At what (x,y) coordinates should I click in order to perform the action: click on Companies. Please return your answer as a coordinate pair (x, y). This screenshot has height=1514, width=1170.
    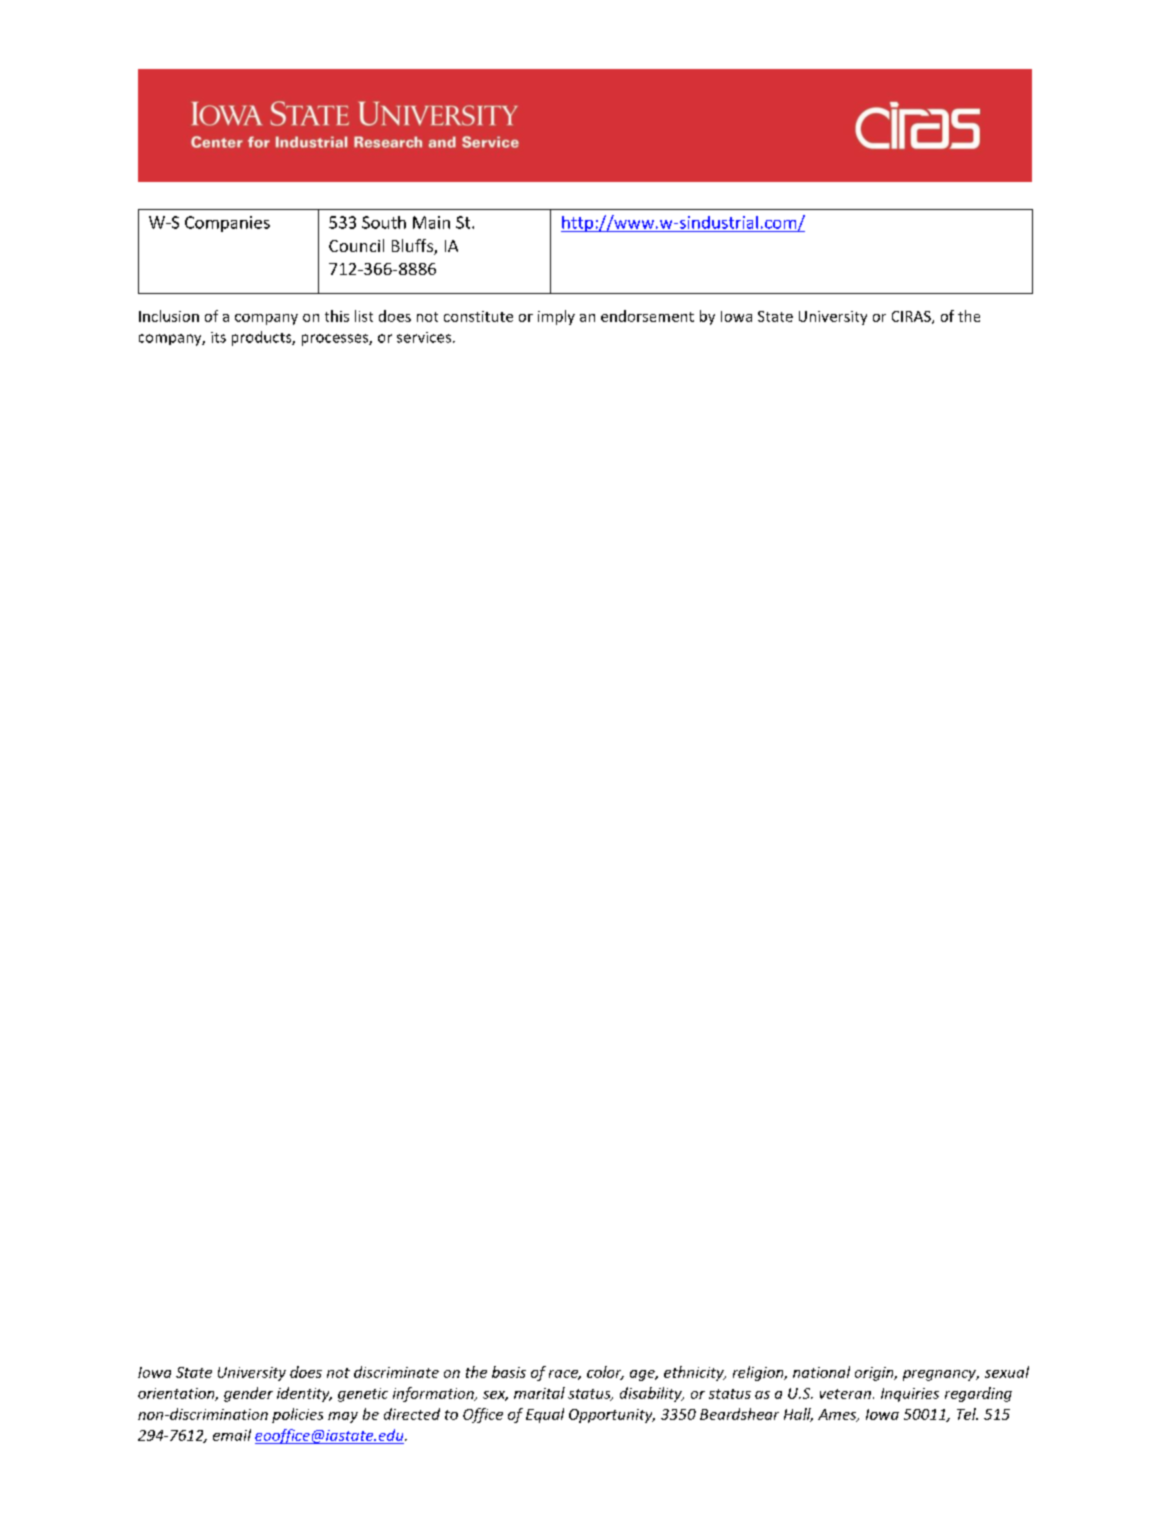
    Looking at the image, I should click on (227, 224).
